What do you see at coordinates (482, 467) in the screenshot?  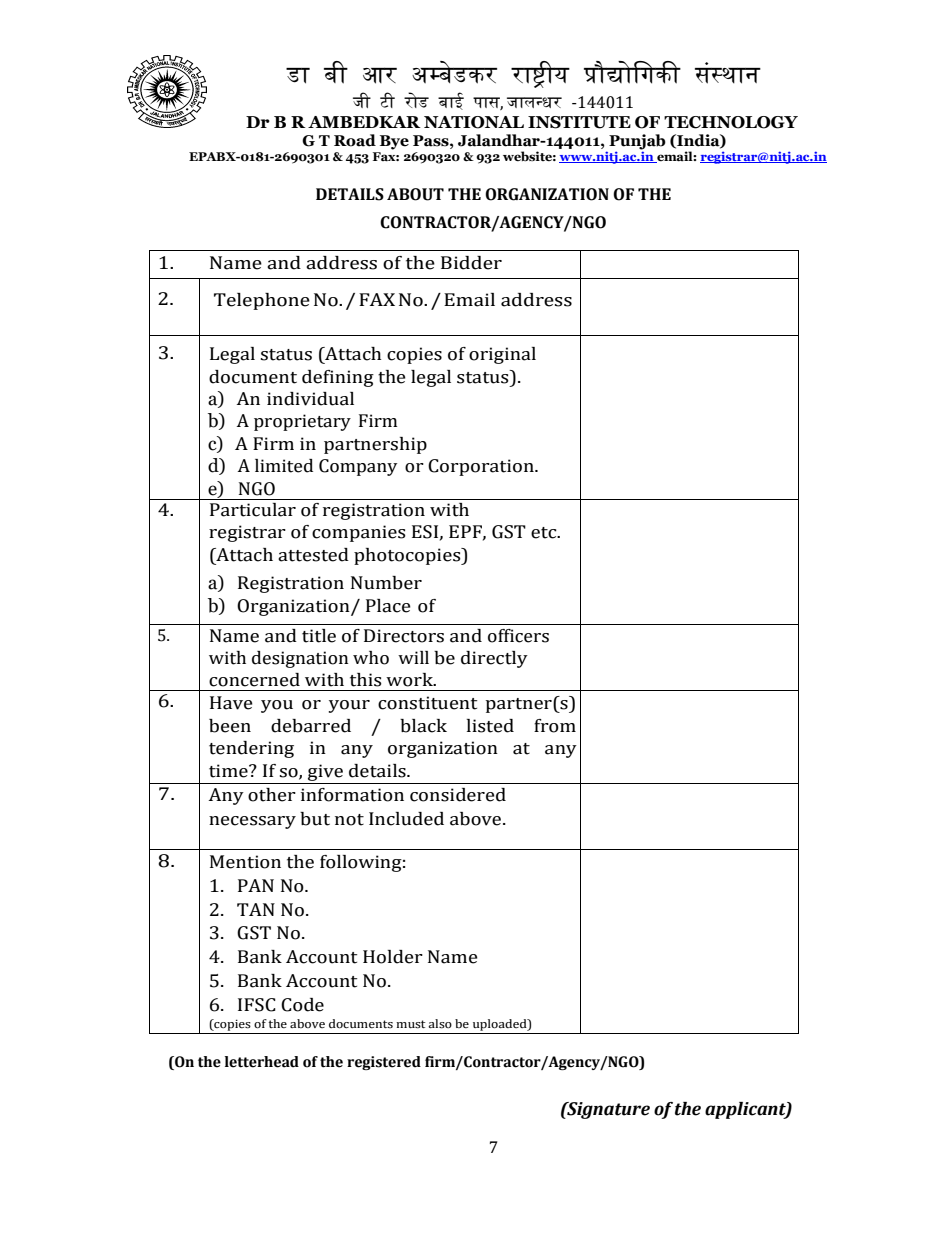 I see `Corporation` at bounding box center [482, 467].
